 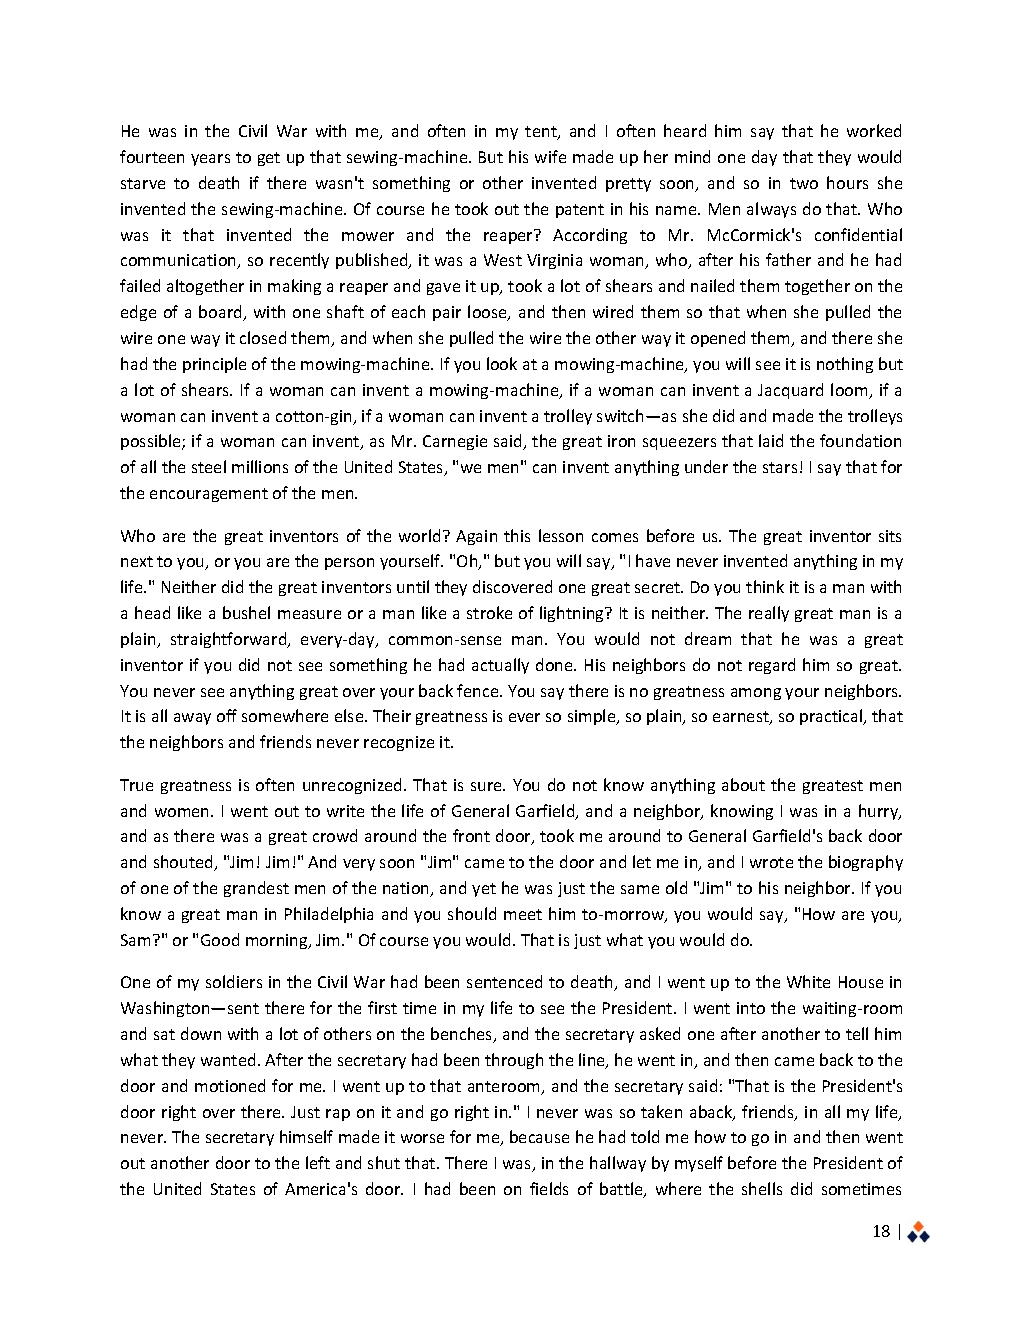 I want to click on front, so click(x=471, y=835).
